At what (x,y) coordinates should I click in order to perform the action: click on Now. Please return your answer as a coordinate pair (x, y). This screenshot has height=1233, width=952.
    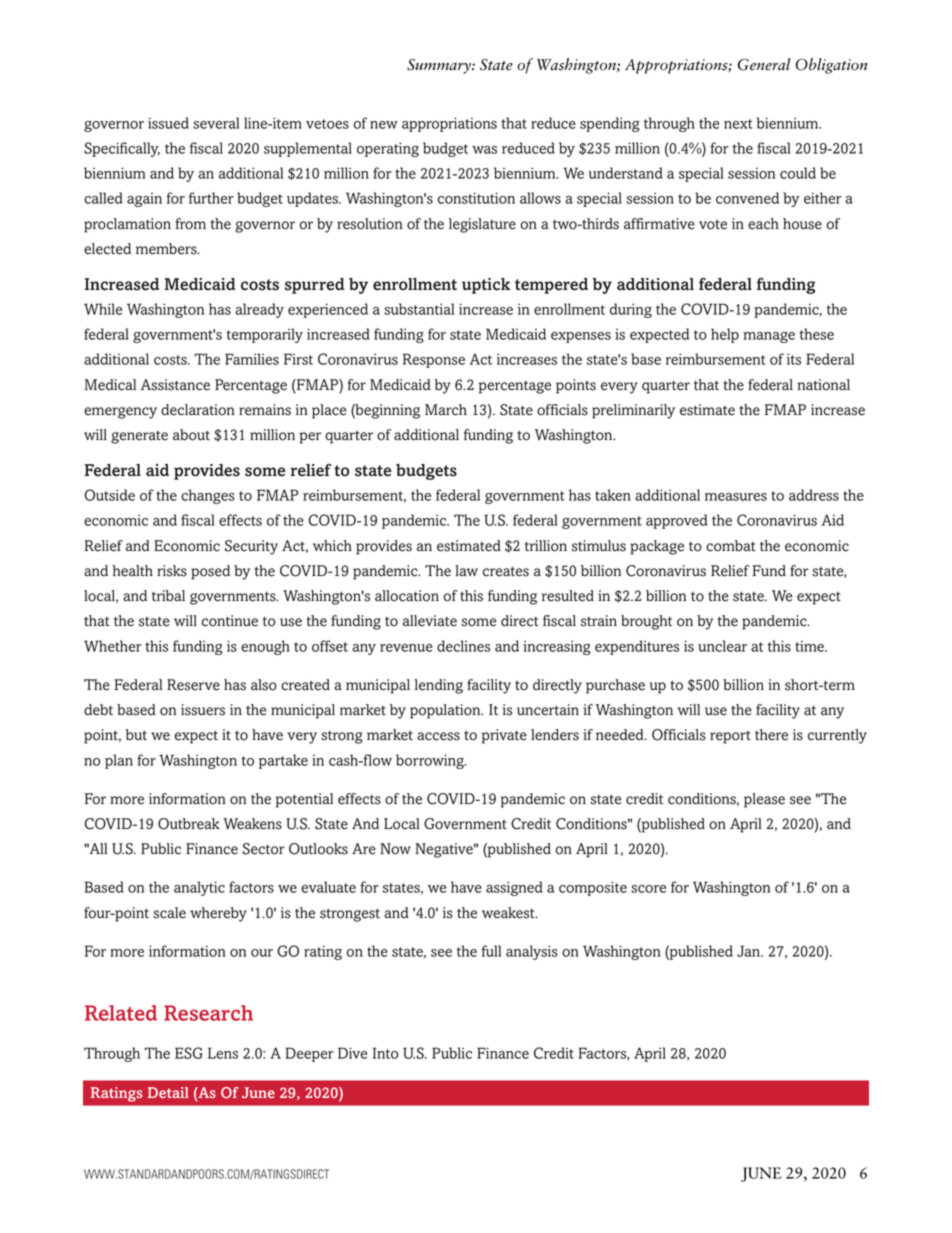
    Looking at the image, I should click on (395, 849).
